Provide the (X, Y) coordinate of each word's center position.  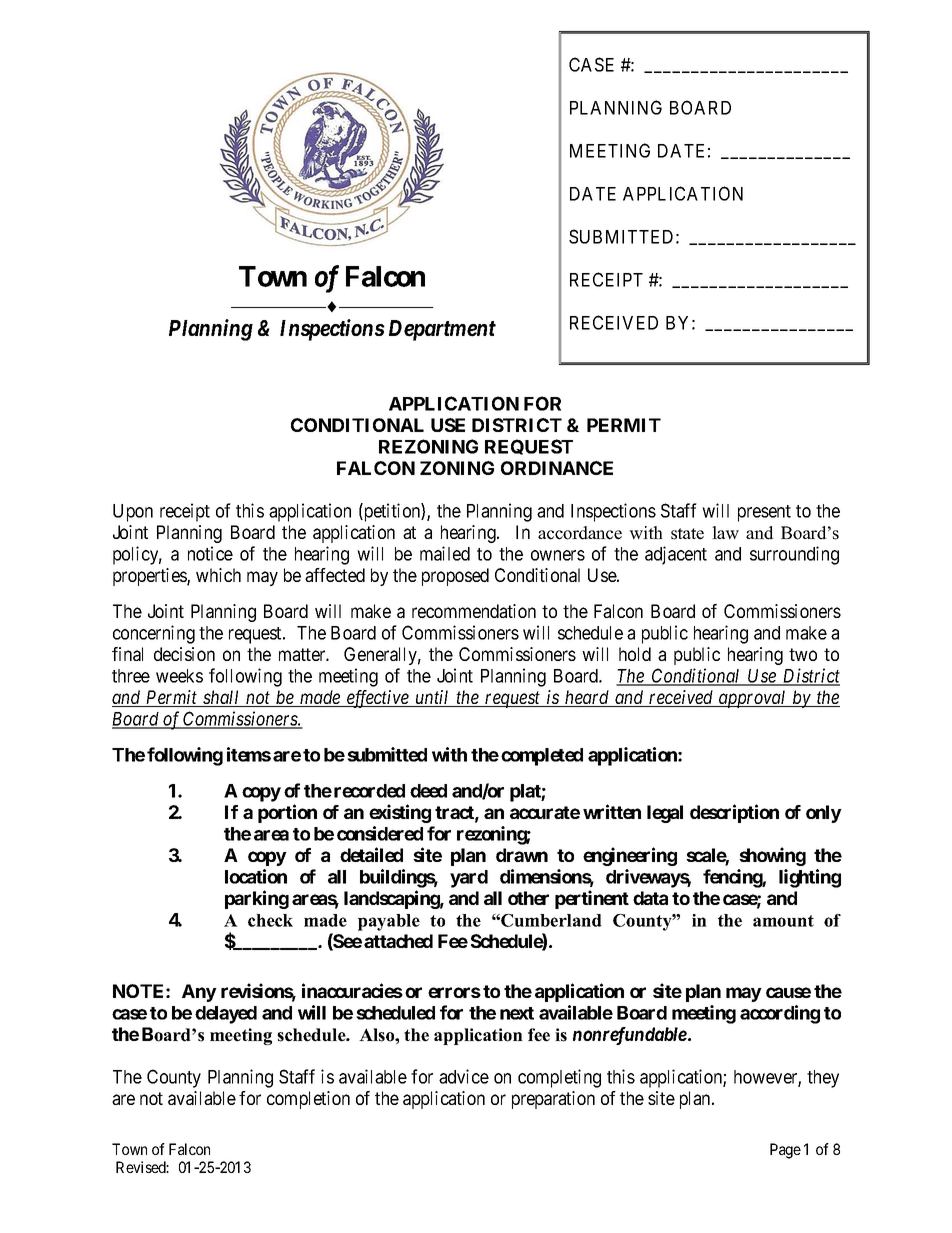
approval (753, 699)
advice (464, 1076)
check (270, 920)
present (764, 513)
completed (542, 757)
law (725, 532)
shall (221, 698)
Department (442, 330)
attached (398, 941)
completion (308, 1100)
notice (210, 553)
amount (783, 921)
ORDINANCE (557, 468)
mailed (445, 553)
